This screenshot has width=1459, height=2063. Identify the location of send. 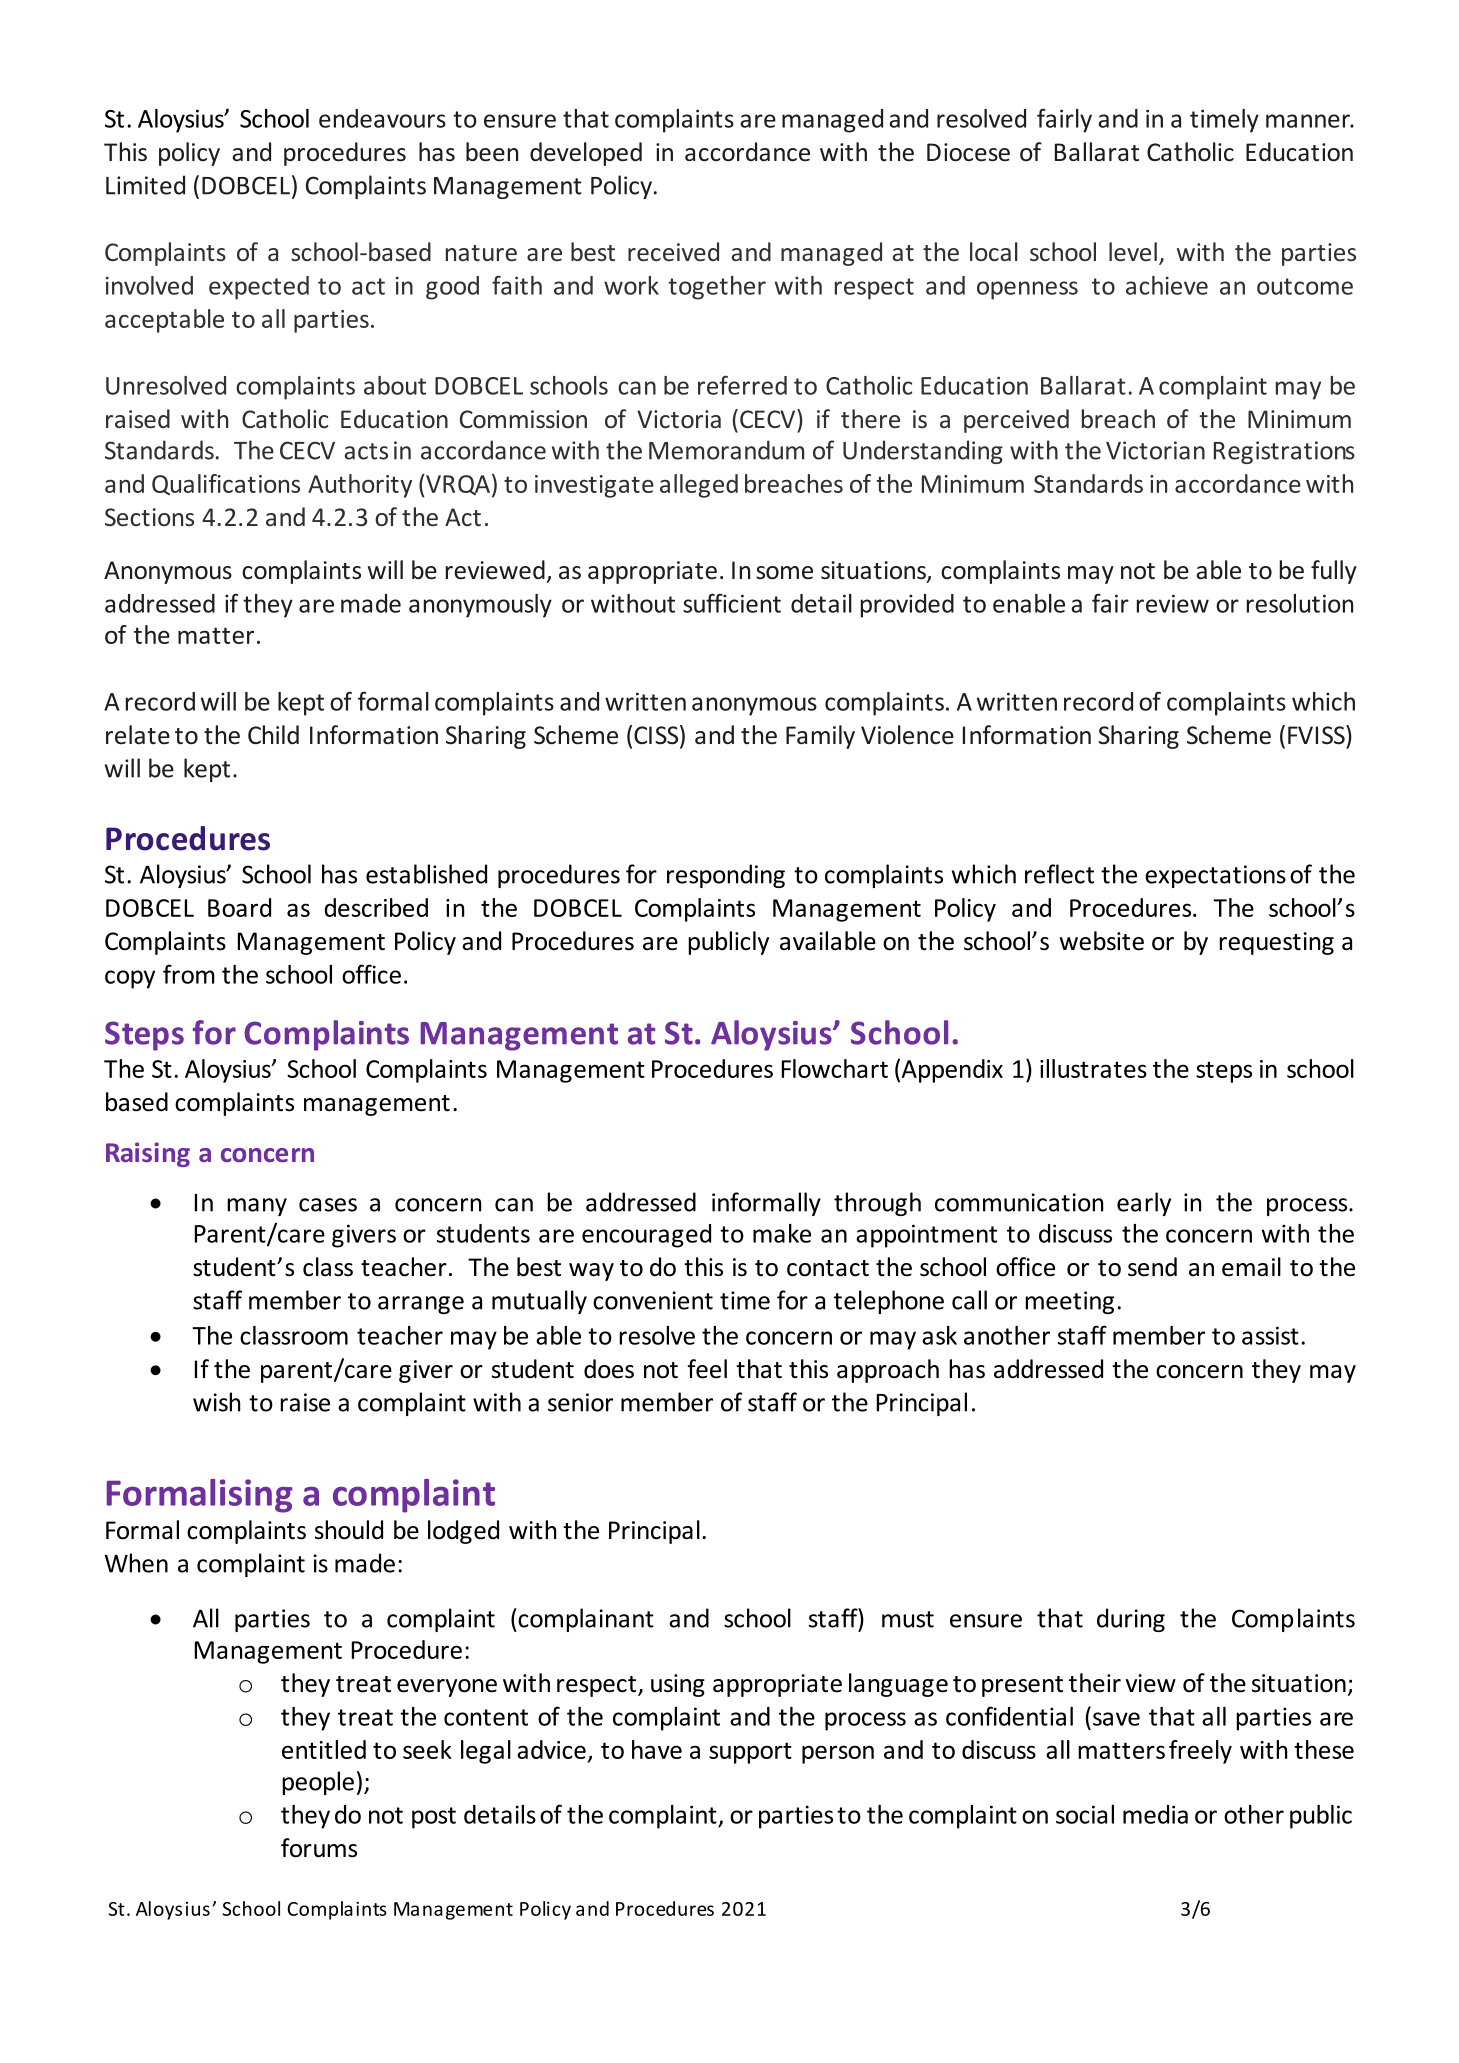
(1152, 1267).
